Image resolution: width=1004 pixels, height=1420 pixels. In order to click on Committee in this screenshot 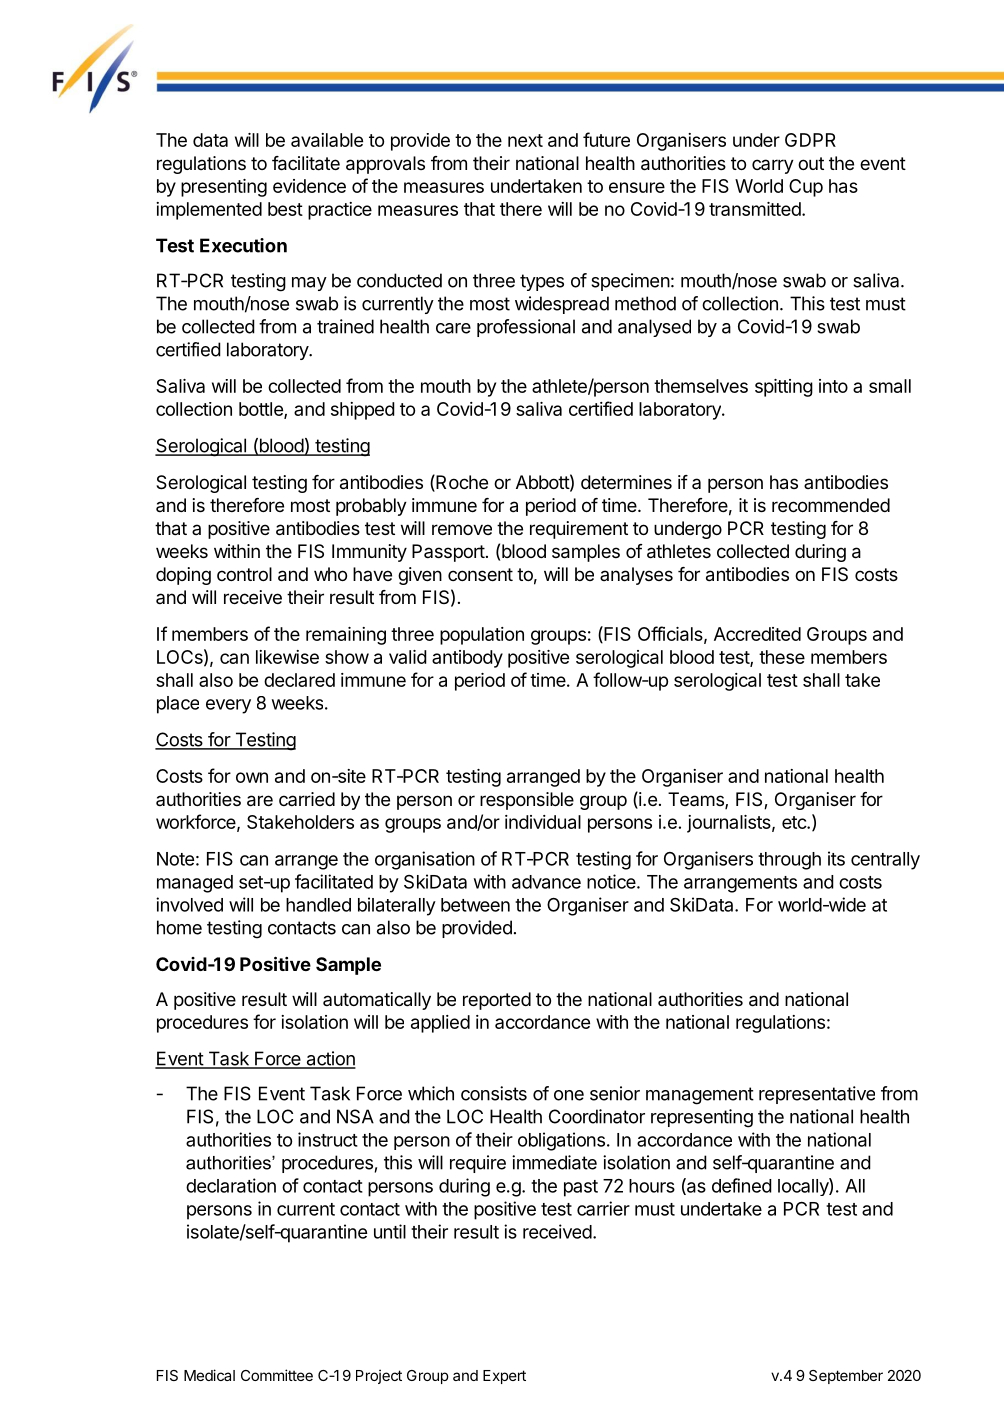, I will do `click(277, 1375)`.
